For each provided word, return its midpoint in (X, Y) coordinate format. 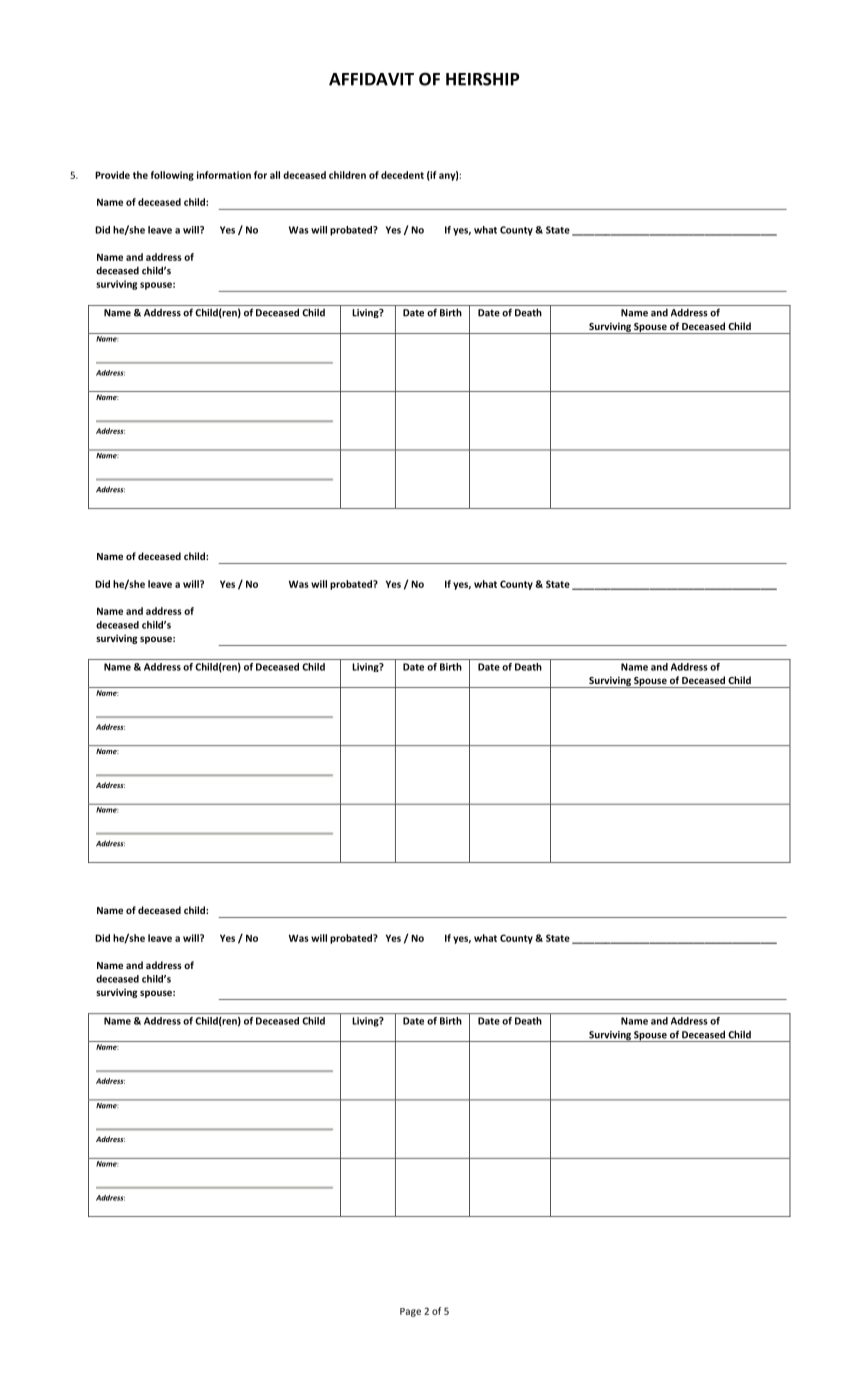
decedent (402, 175)
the (140, 175)
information (224, 175)
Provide (112, 175)
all (275, 175)
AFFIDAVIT (371, 79)
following (172, 176)
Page (410, 1312)
